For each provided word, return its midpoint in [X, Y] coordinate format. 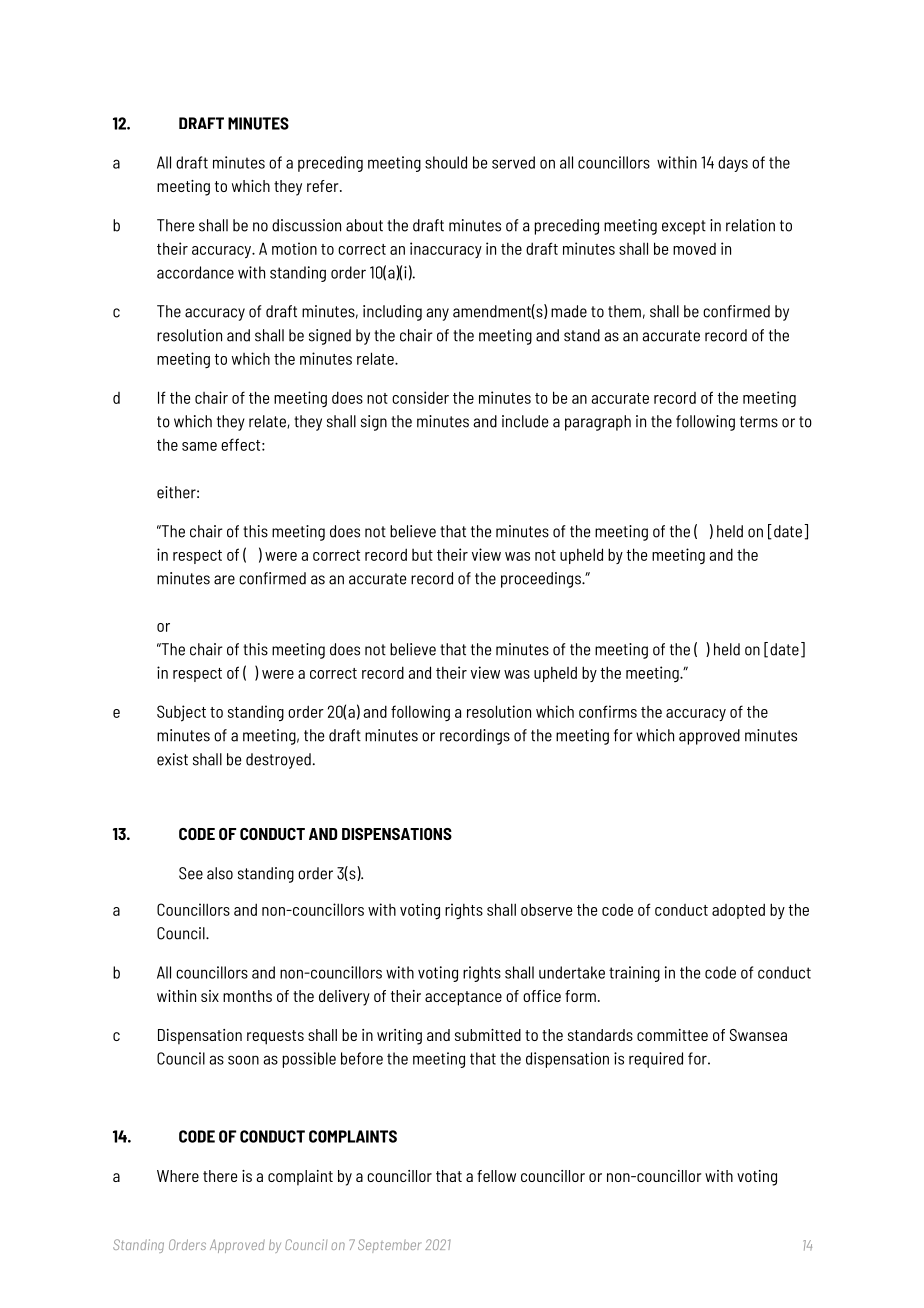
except [684, 227]
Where [178, 1176]
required [656, 1060]
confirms [608, 711]
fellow [496, 1176]
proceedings [542, 580]
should [446, 162]
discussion [306, 225]
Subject [181, 713]
